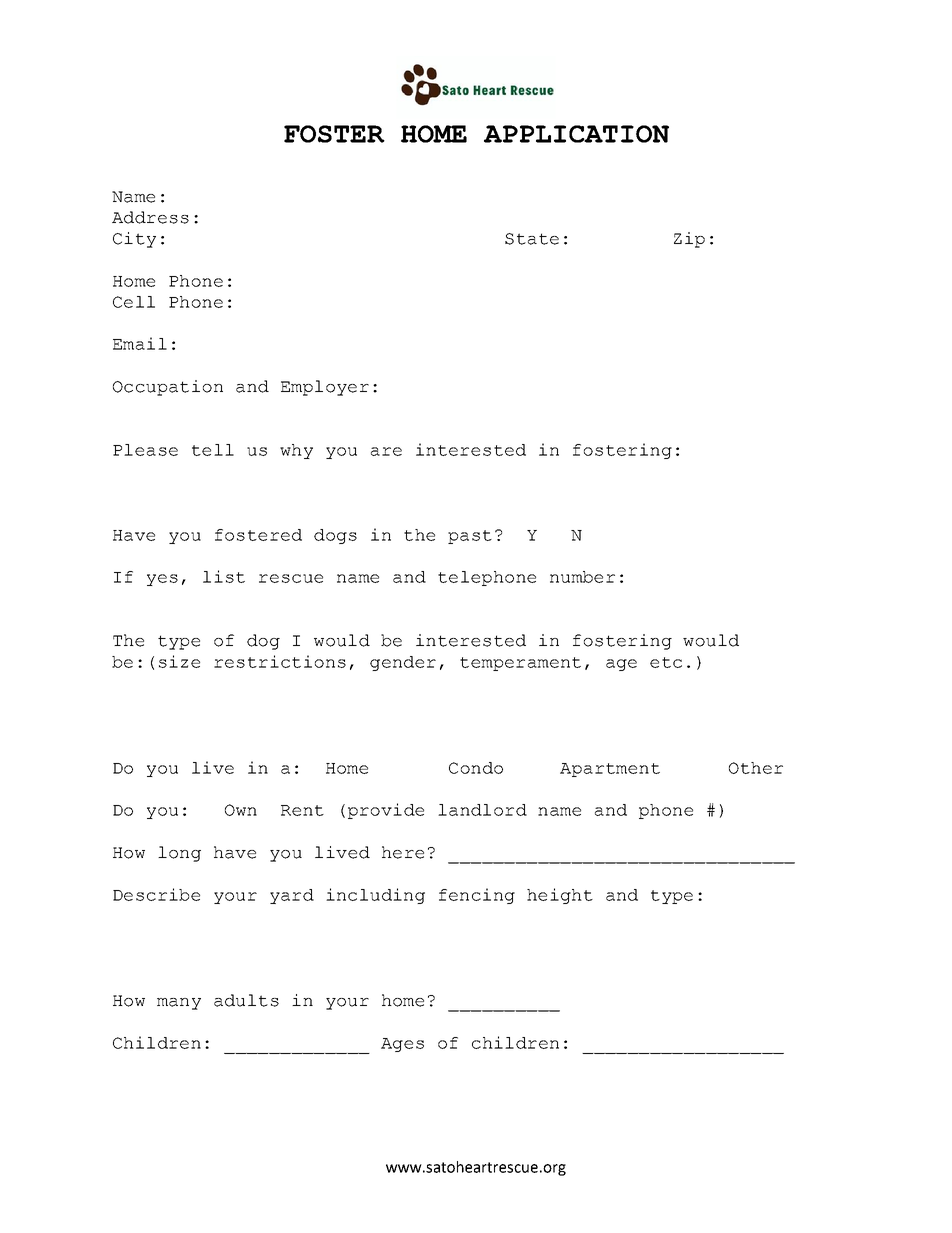 The width and height of the image is (952, 1233). Describe the element at coordinates (576, 134) in the image. I see `APPLICATION` at that location.
